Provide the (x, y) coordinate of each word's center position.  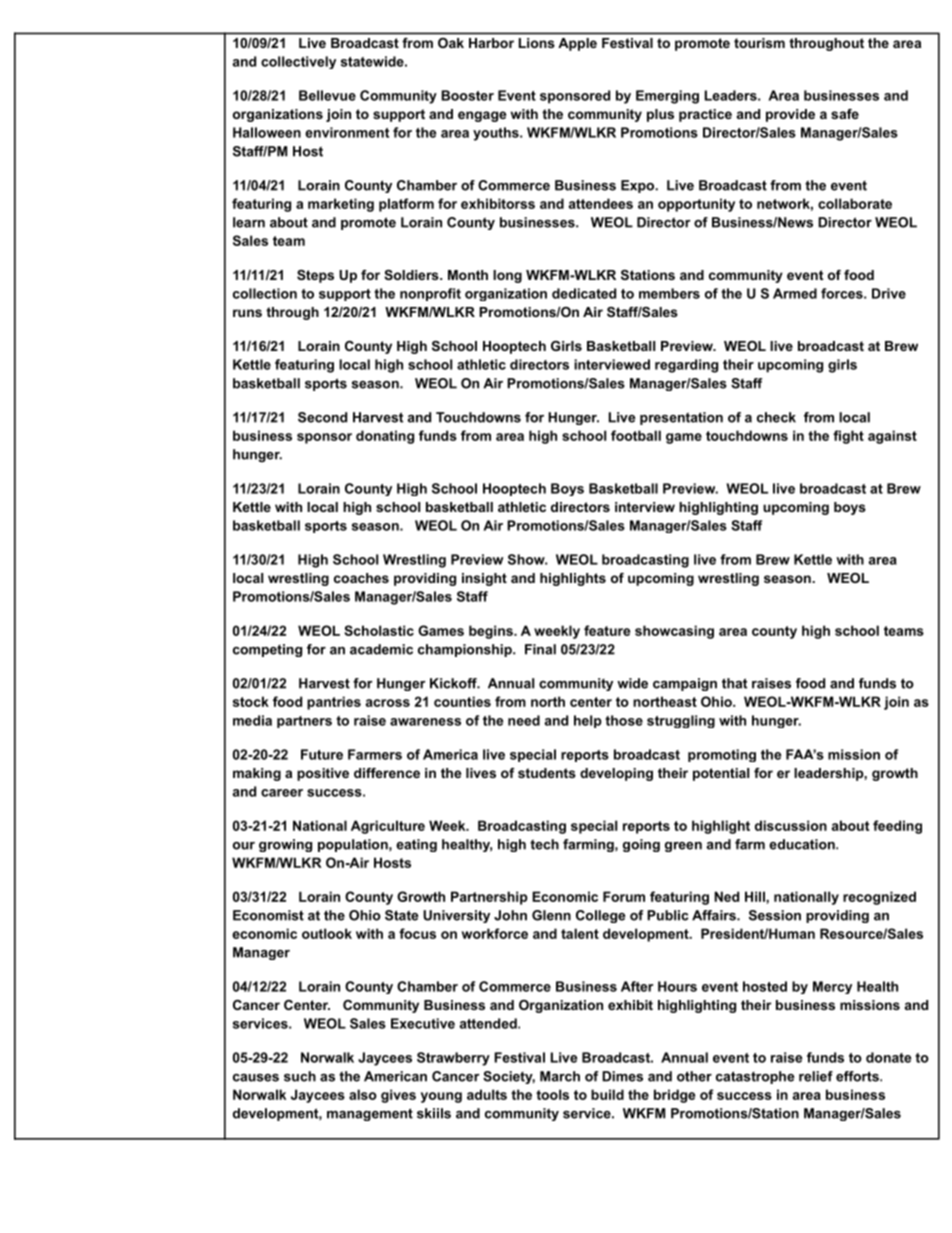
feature (607, 630)
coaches (361, 578)
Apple (578, 44)
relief (816, 1076)
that (734, 683)
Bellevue (327, 95)
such (300, 1076)
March (560, 1076)
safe (845, 114)
